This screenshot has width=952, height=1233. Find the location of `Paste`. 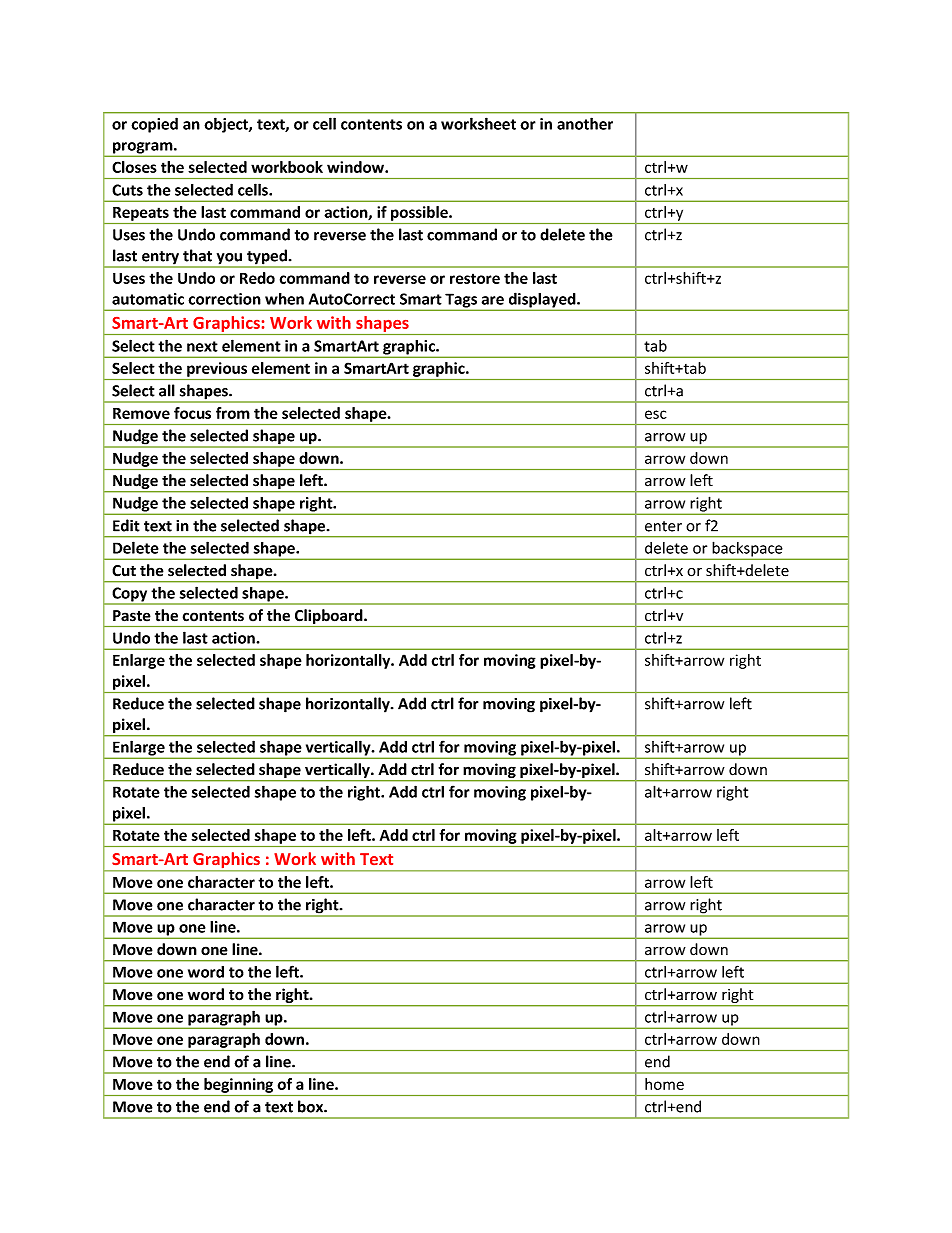

Paste is located at coordinates (132, 616).
